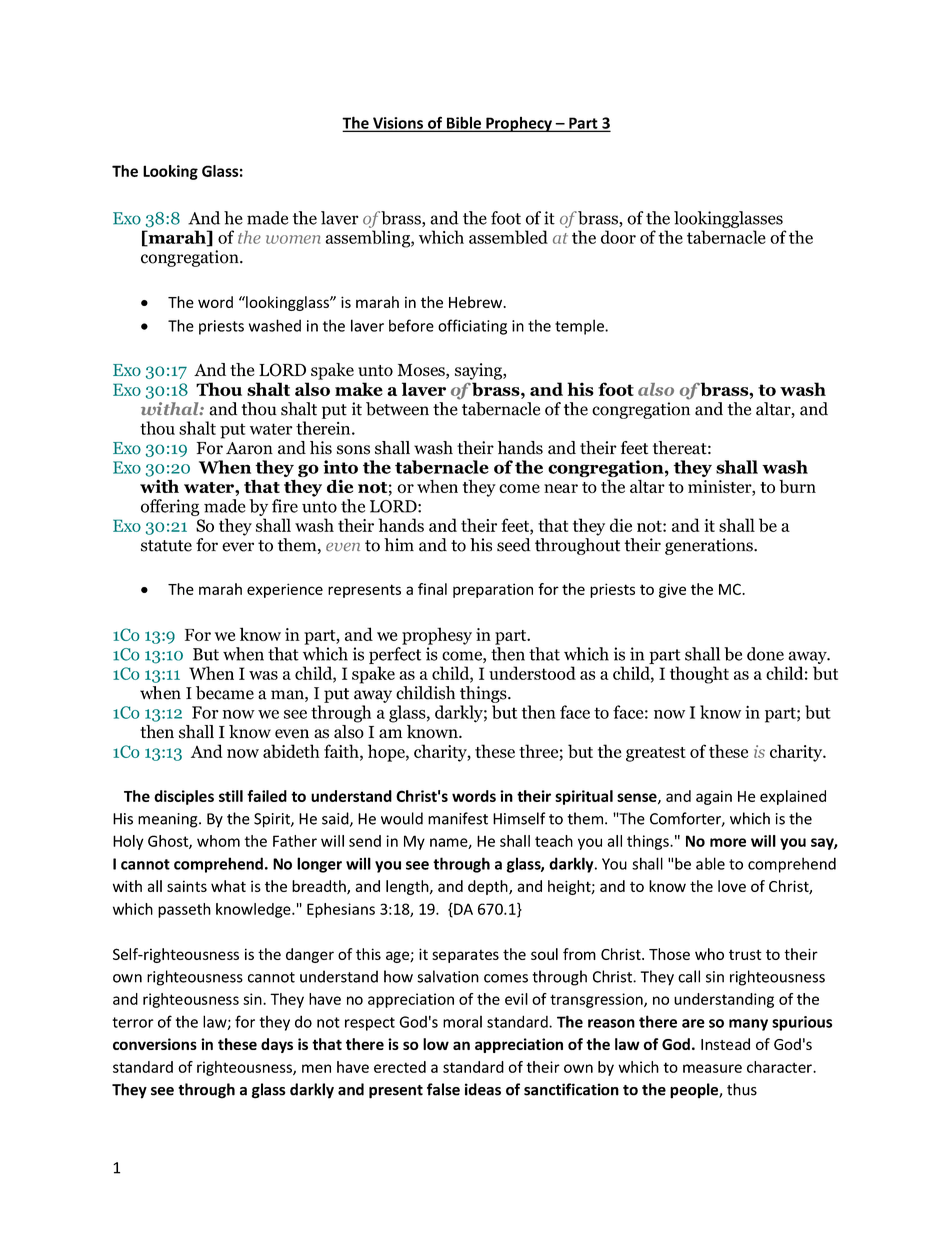 Image resolution: width=952 pixels, height=1233 pixels. I want to click on door, so click(618, 237).
